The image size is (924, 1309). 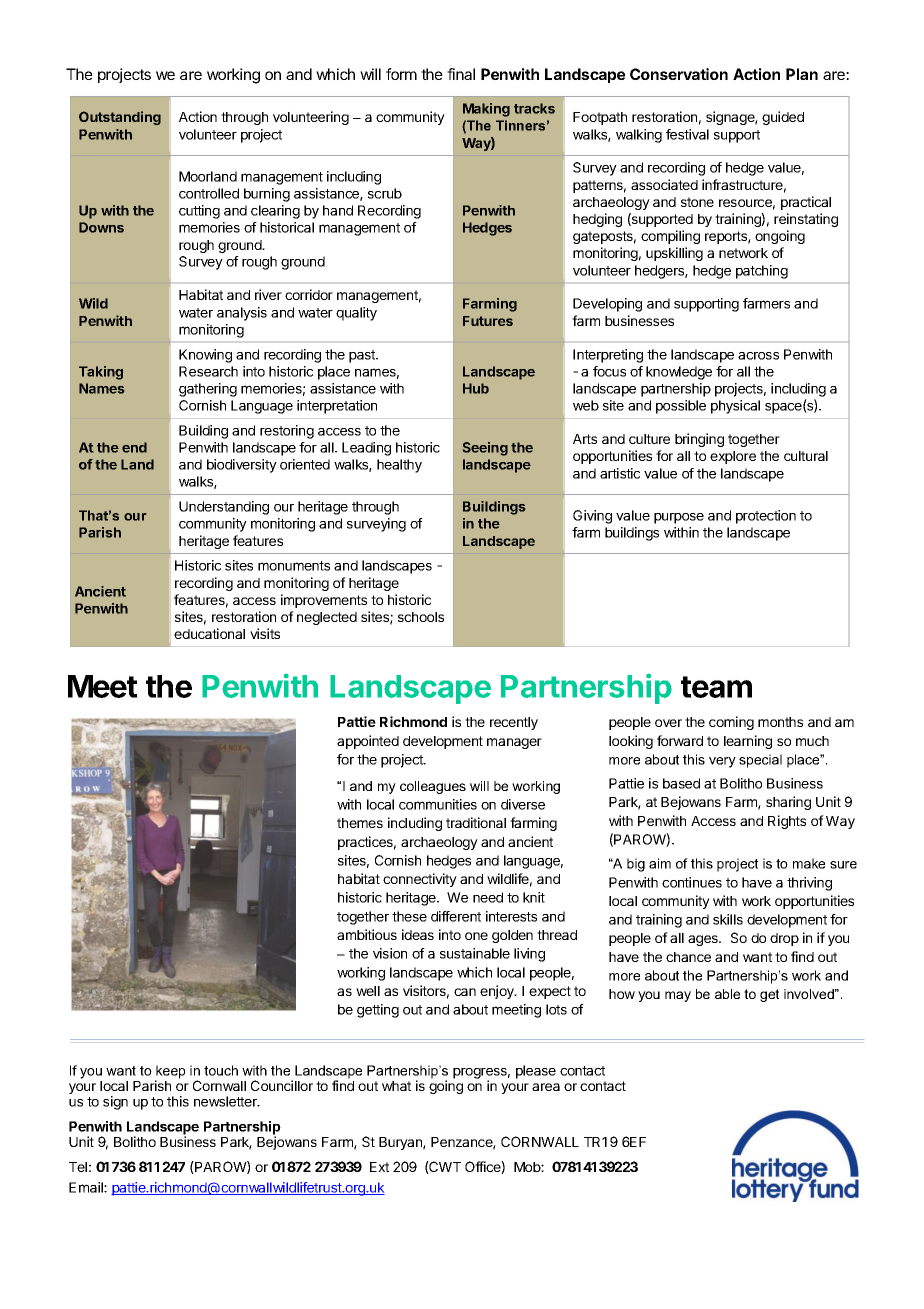 I want to click on guided, so click(x=783, y=118).
